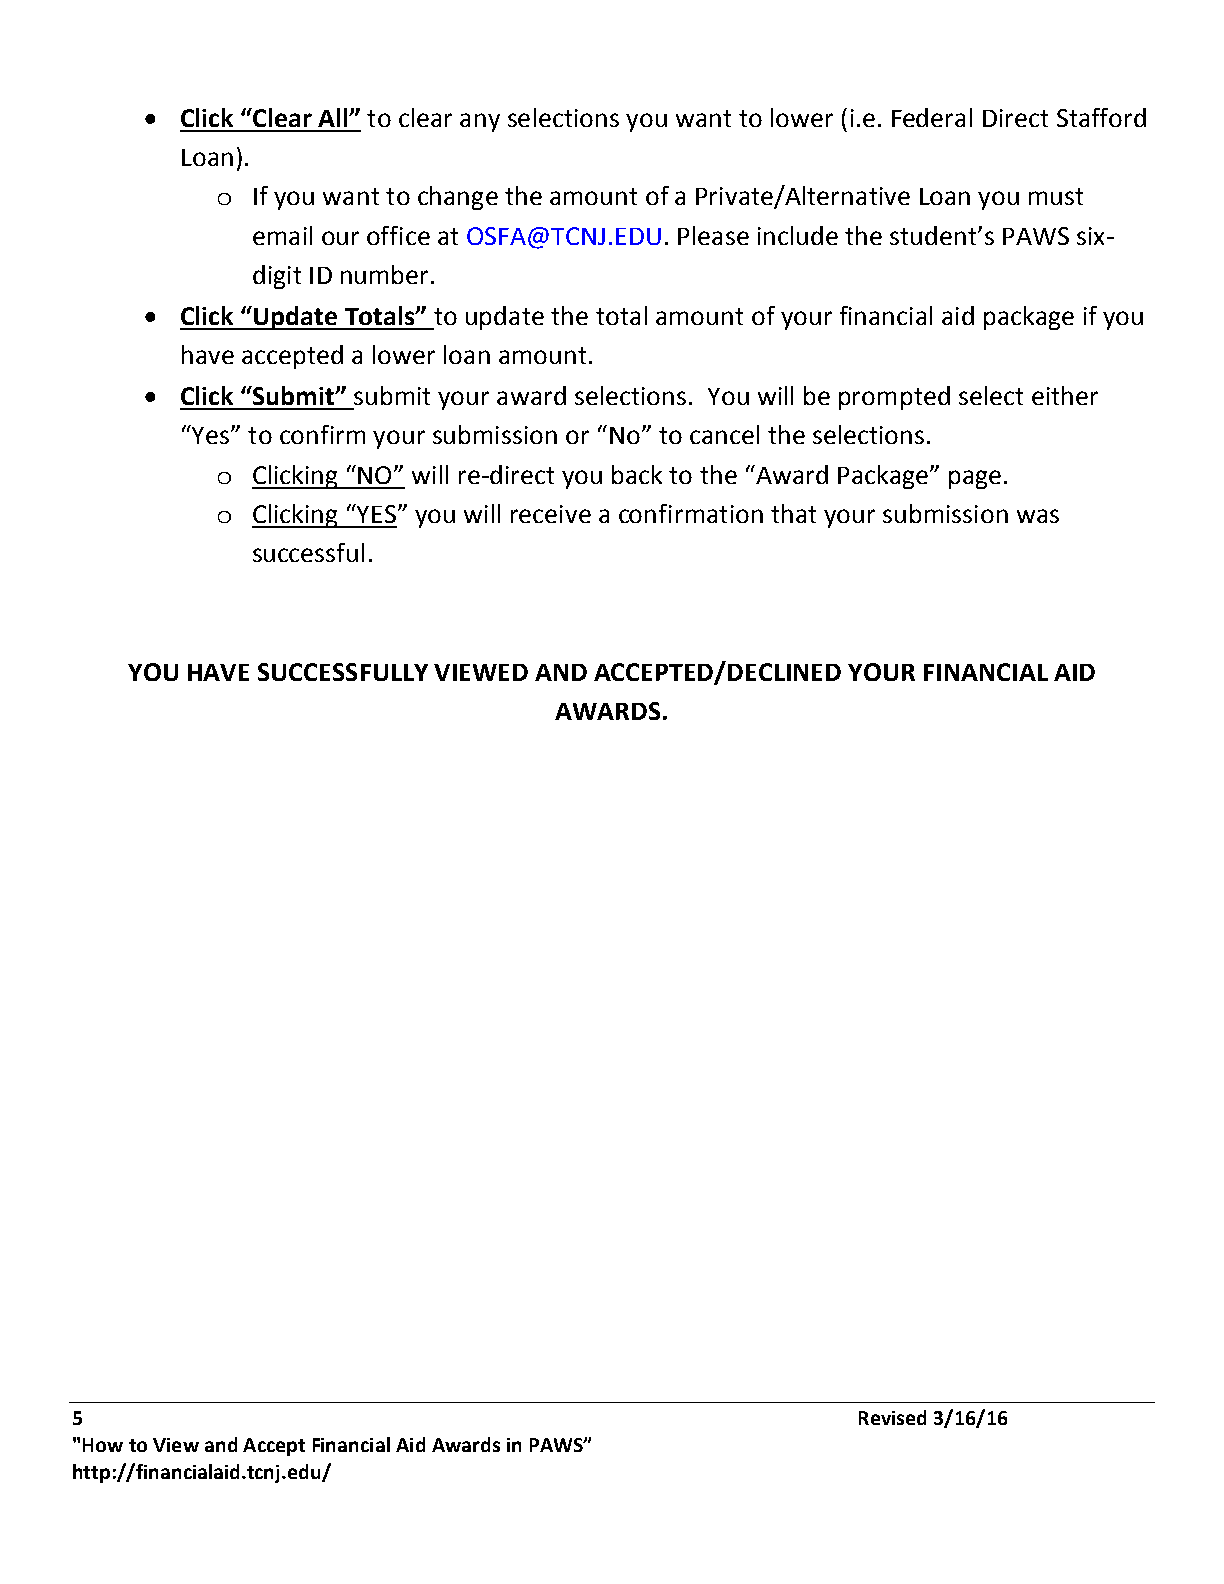 This screenshot has width=1224, height=1584. I want to click on How, so click(103, 1445).
